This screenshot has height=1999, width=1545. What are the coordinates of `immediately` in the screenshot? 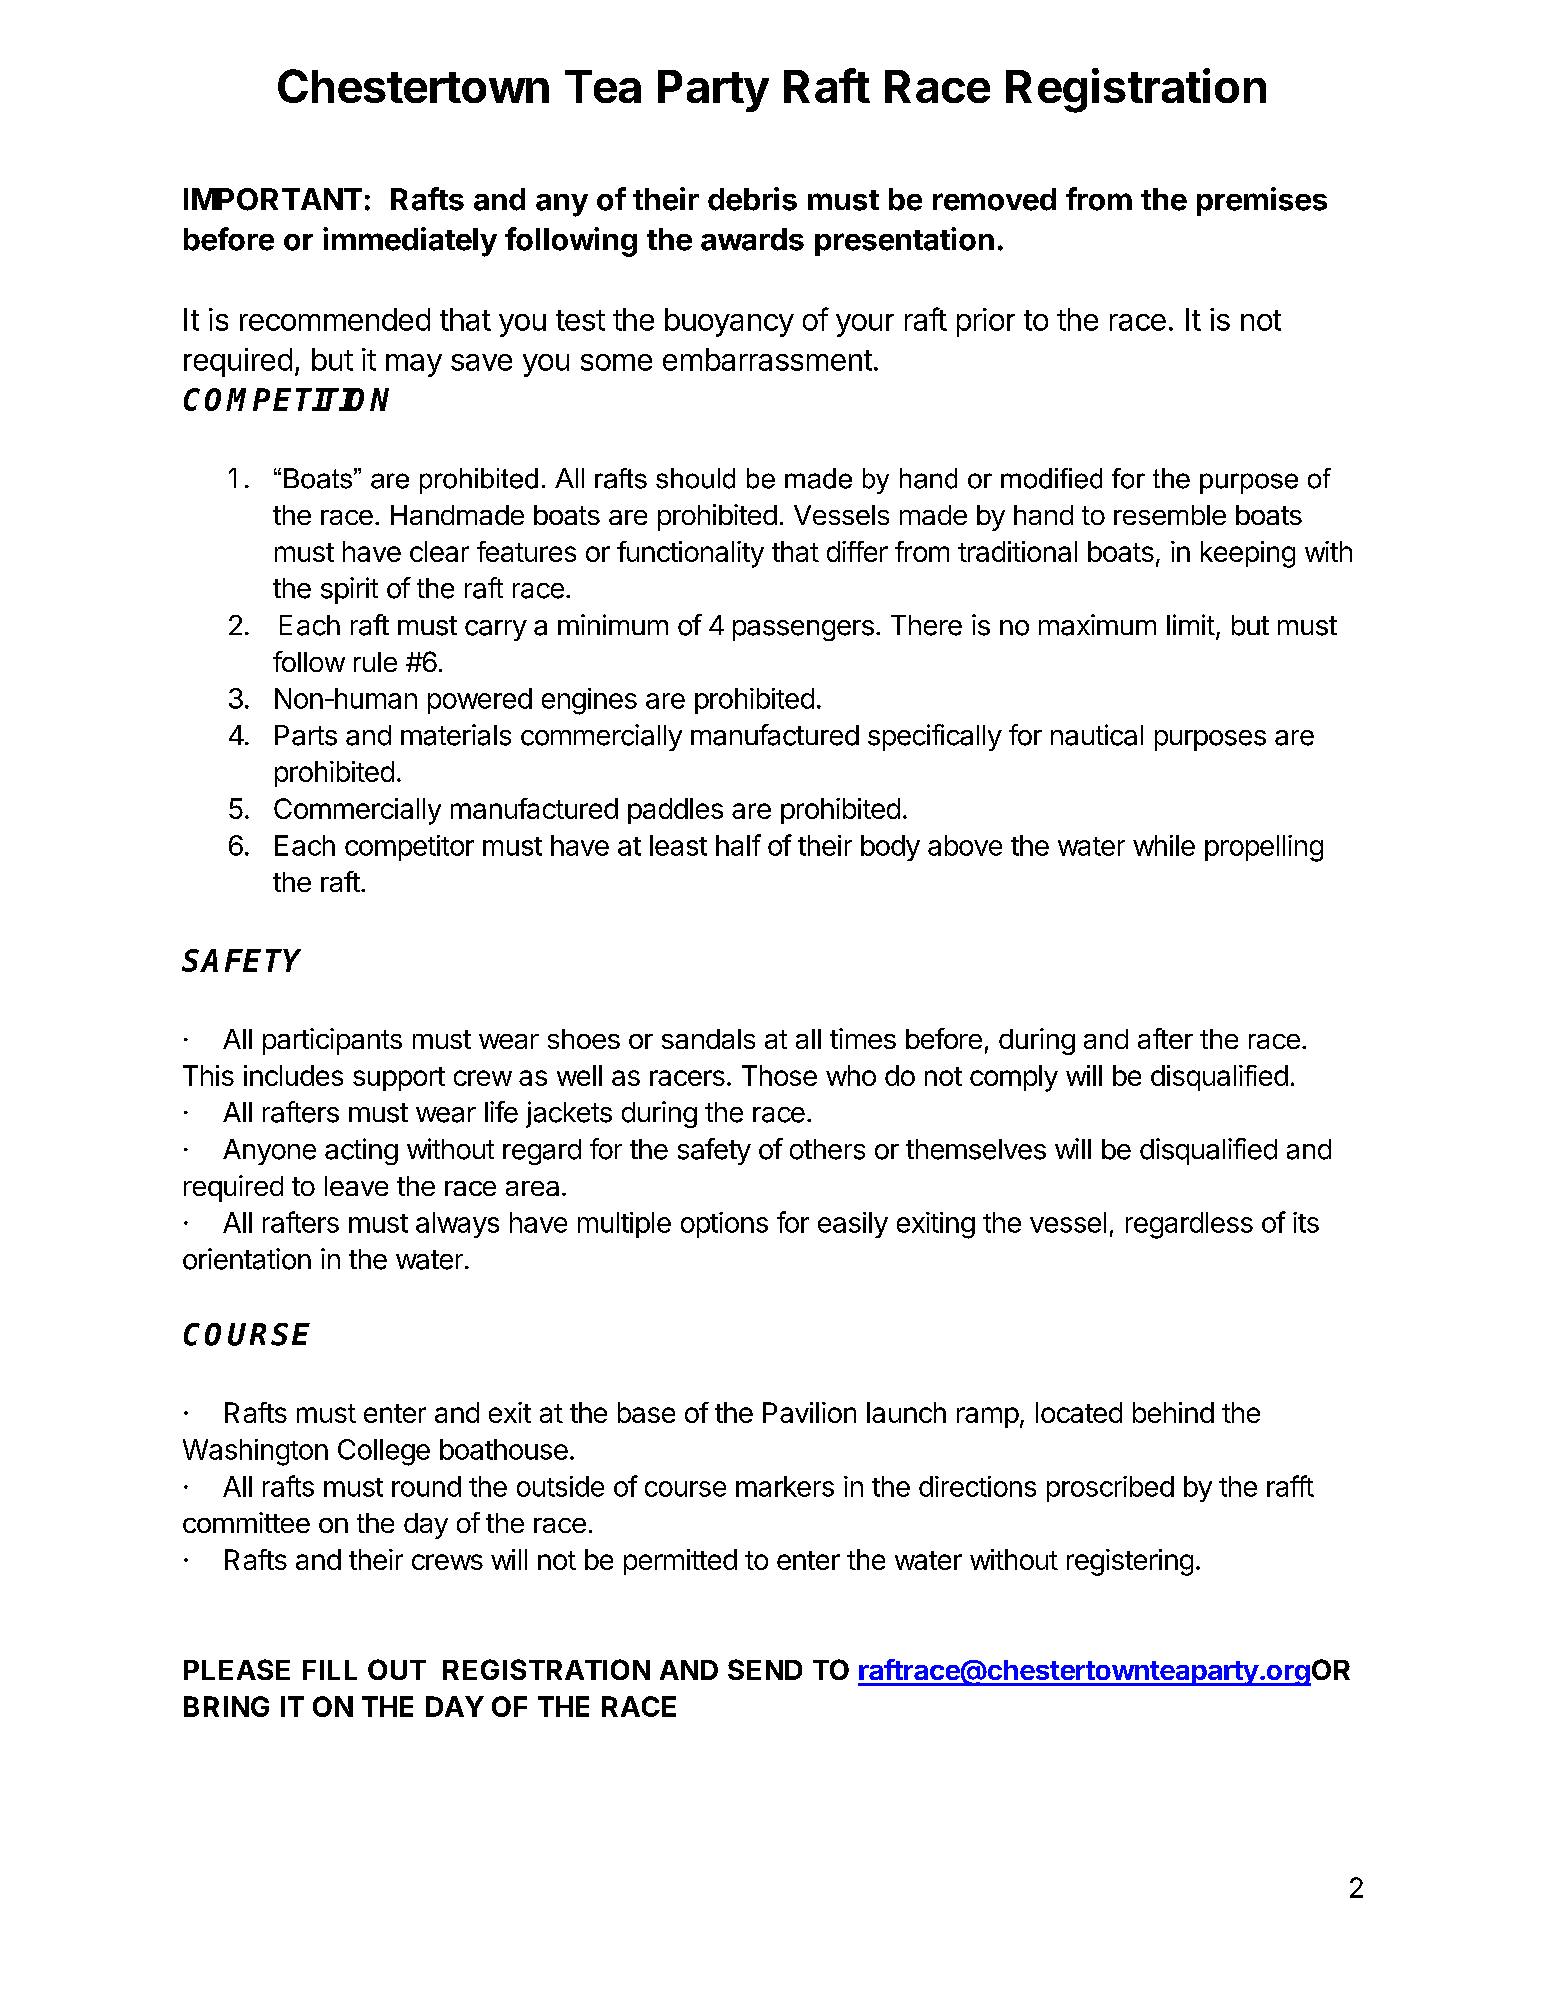 It's located at (410, 242).
